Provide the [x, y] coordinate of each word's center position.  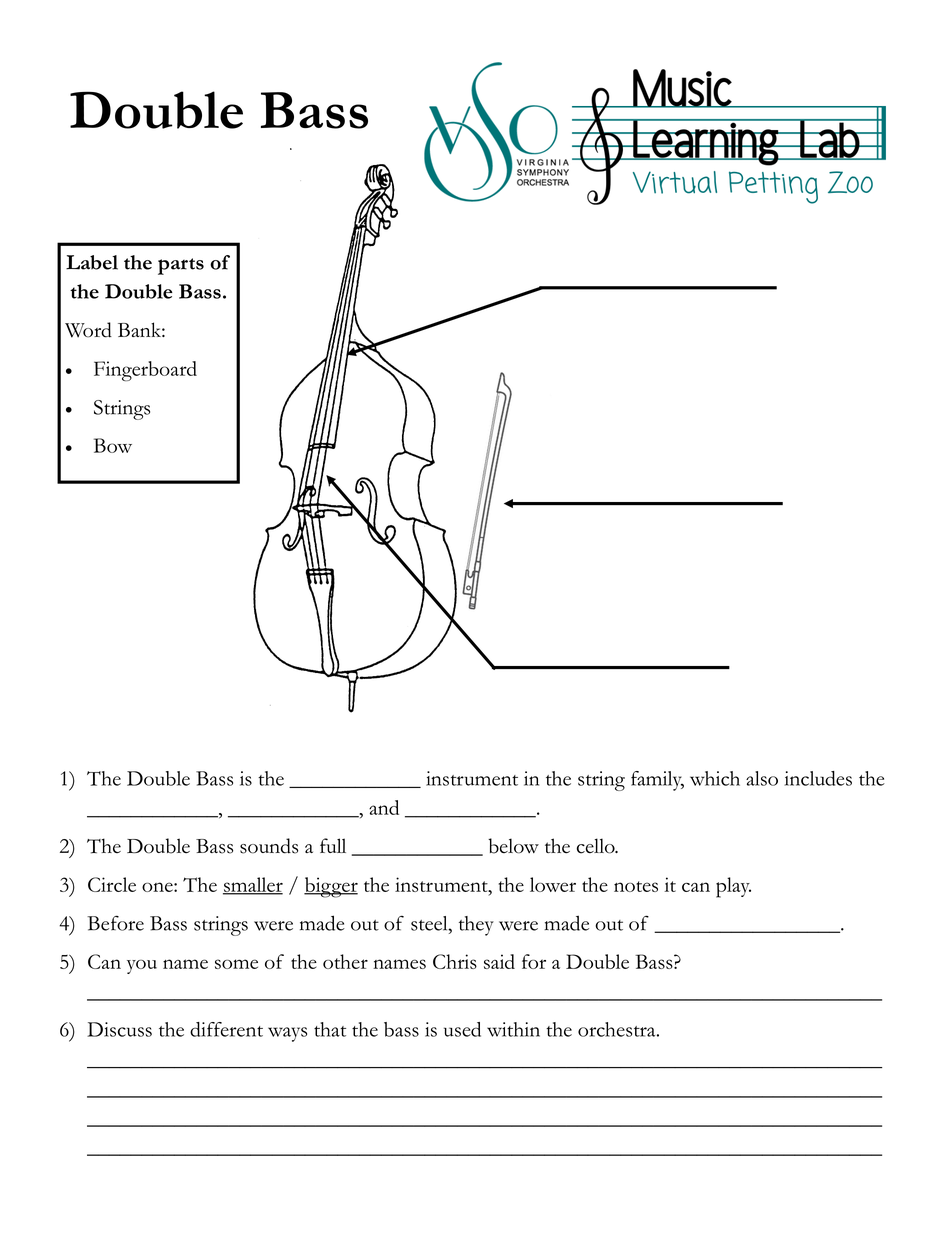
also [762, 778]
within [513, 1029]
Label [92, 262]
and [384, 807]
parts [181, 266]
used [462, 1029]
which [715, 778]
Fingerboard [145, 371]
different [226, 1029]
